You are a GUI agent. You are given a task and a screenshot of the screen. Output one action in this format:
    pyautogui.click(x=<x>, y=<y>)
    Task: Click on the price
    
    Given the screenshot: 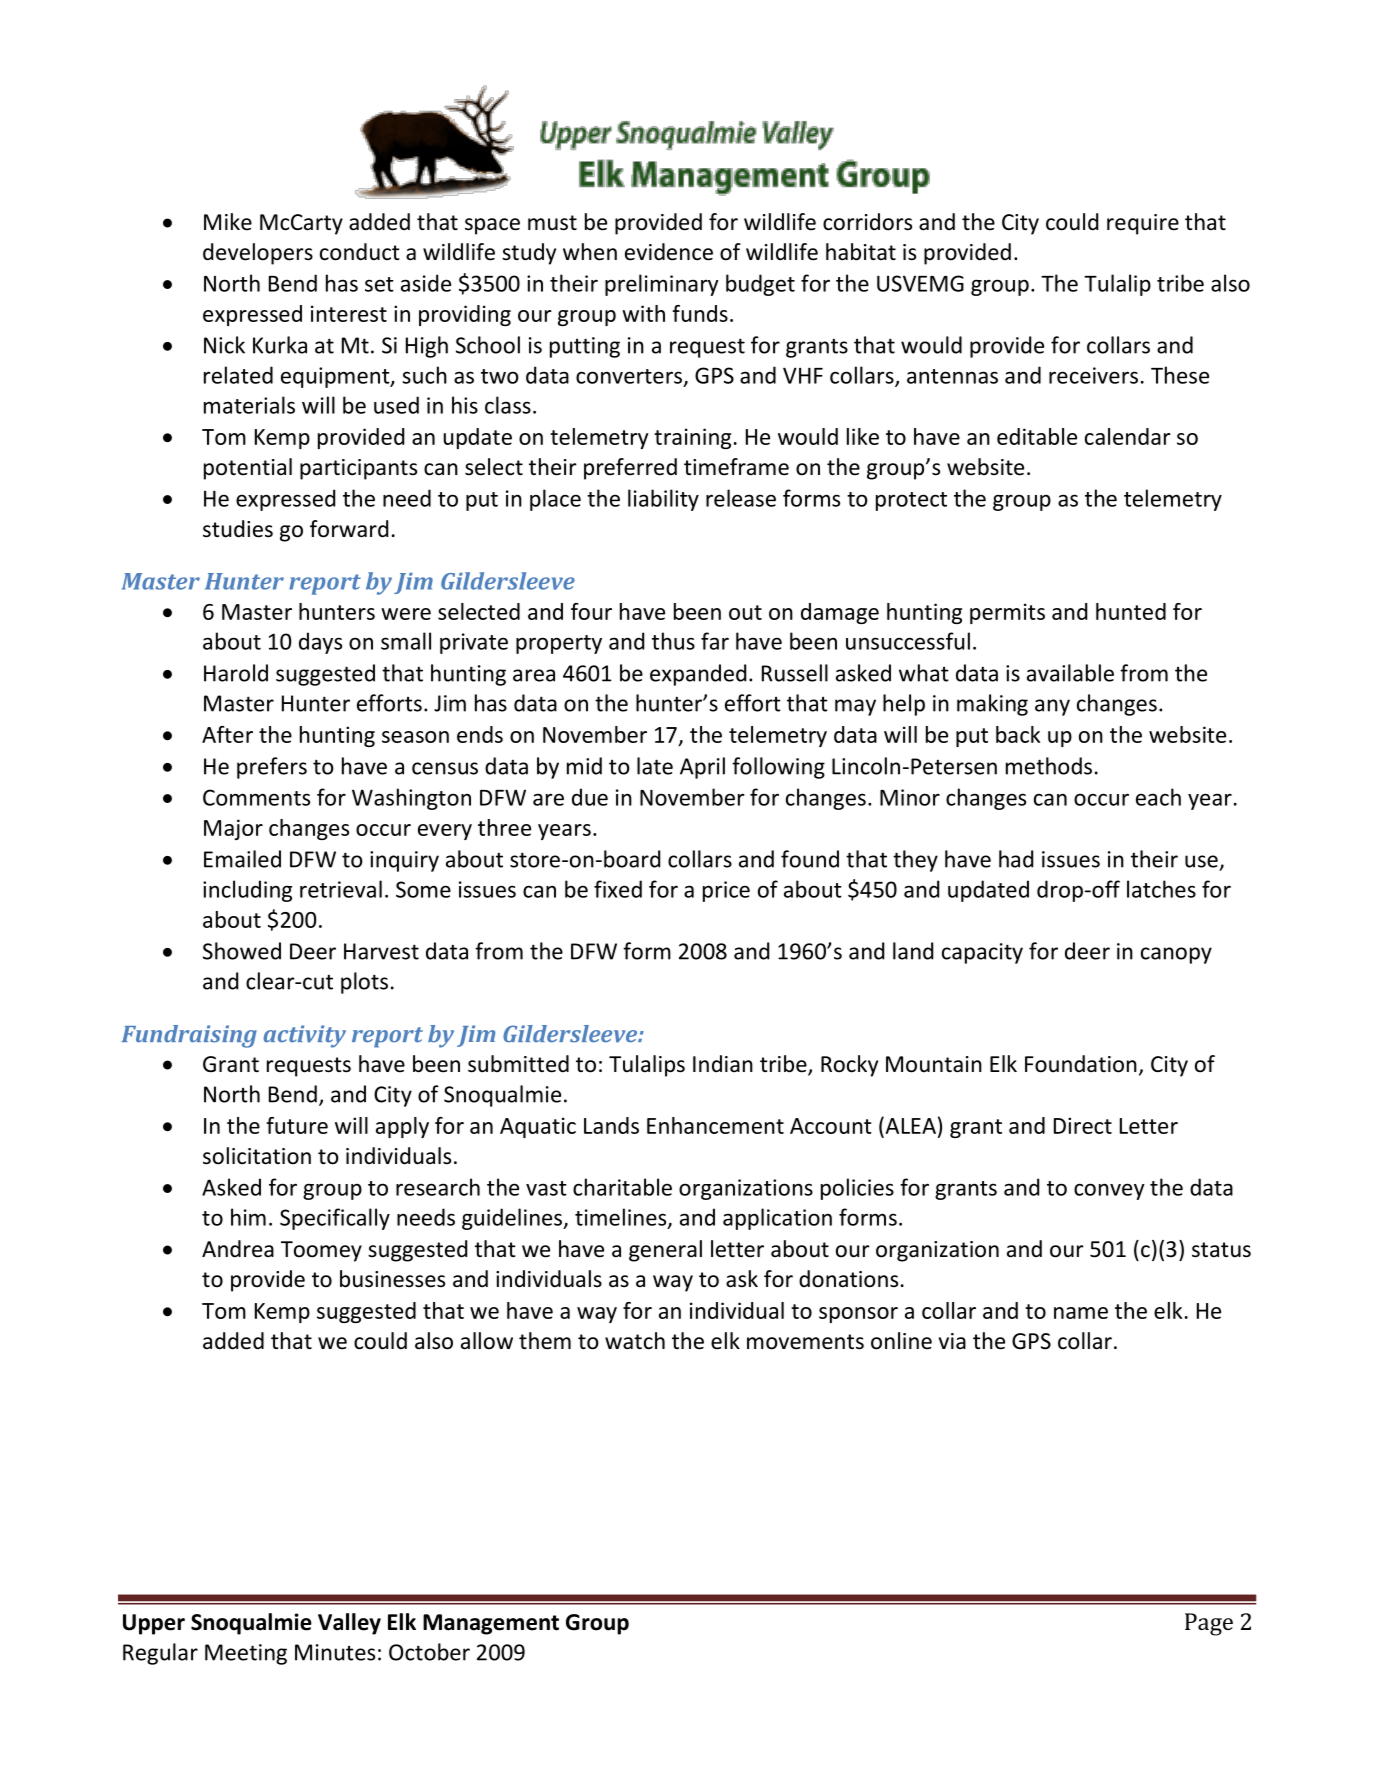 What is the action you would take?
    pyautogui.click(x=726, y=891)
